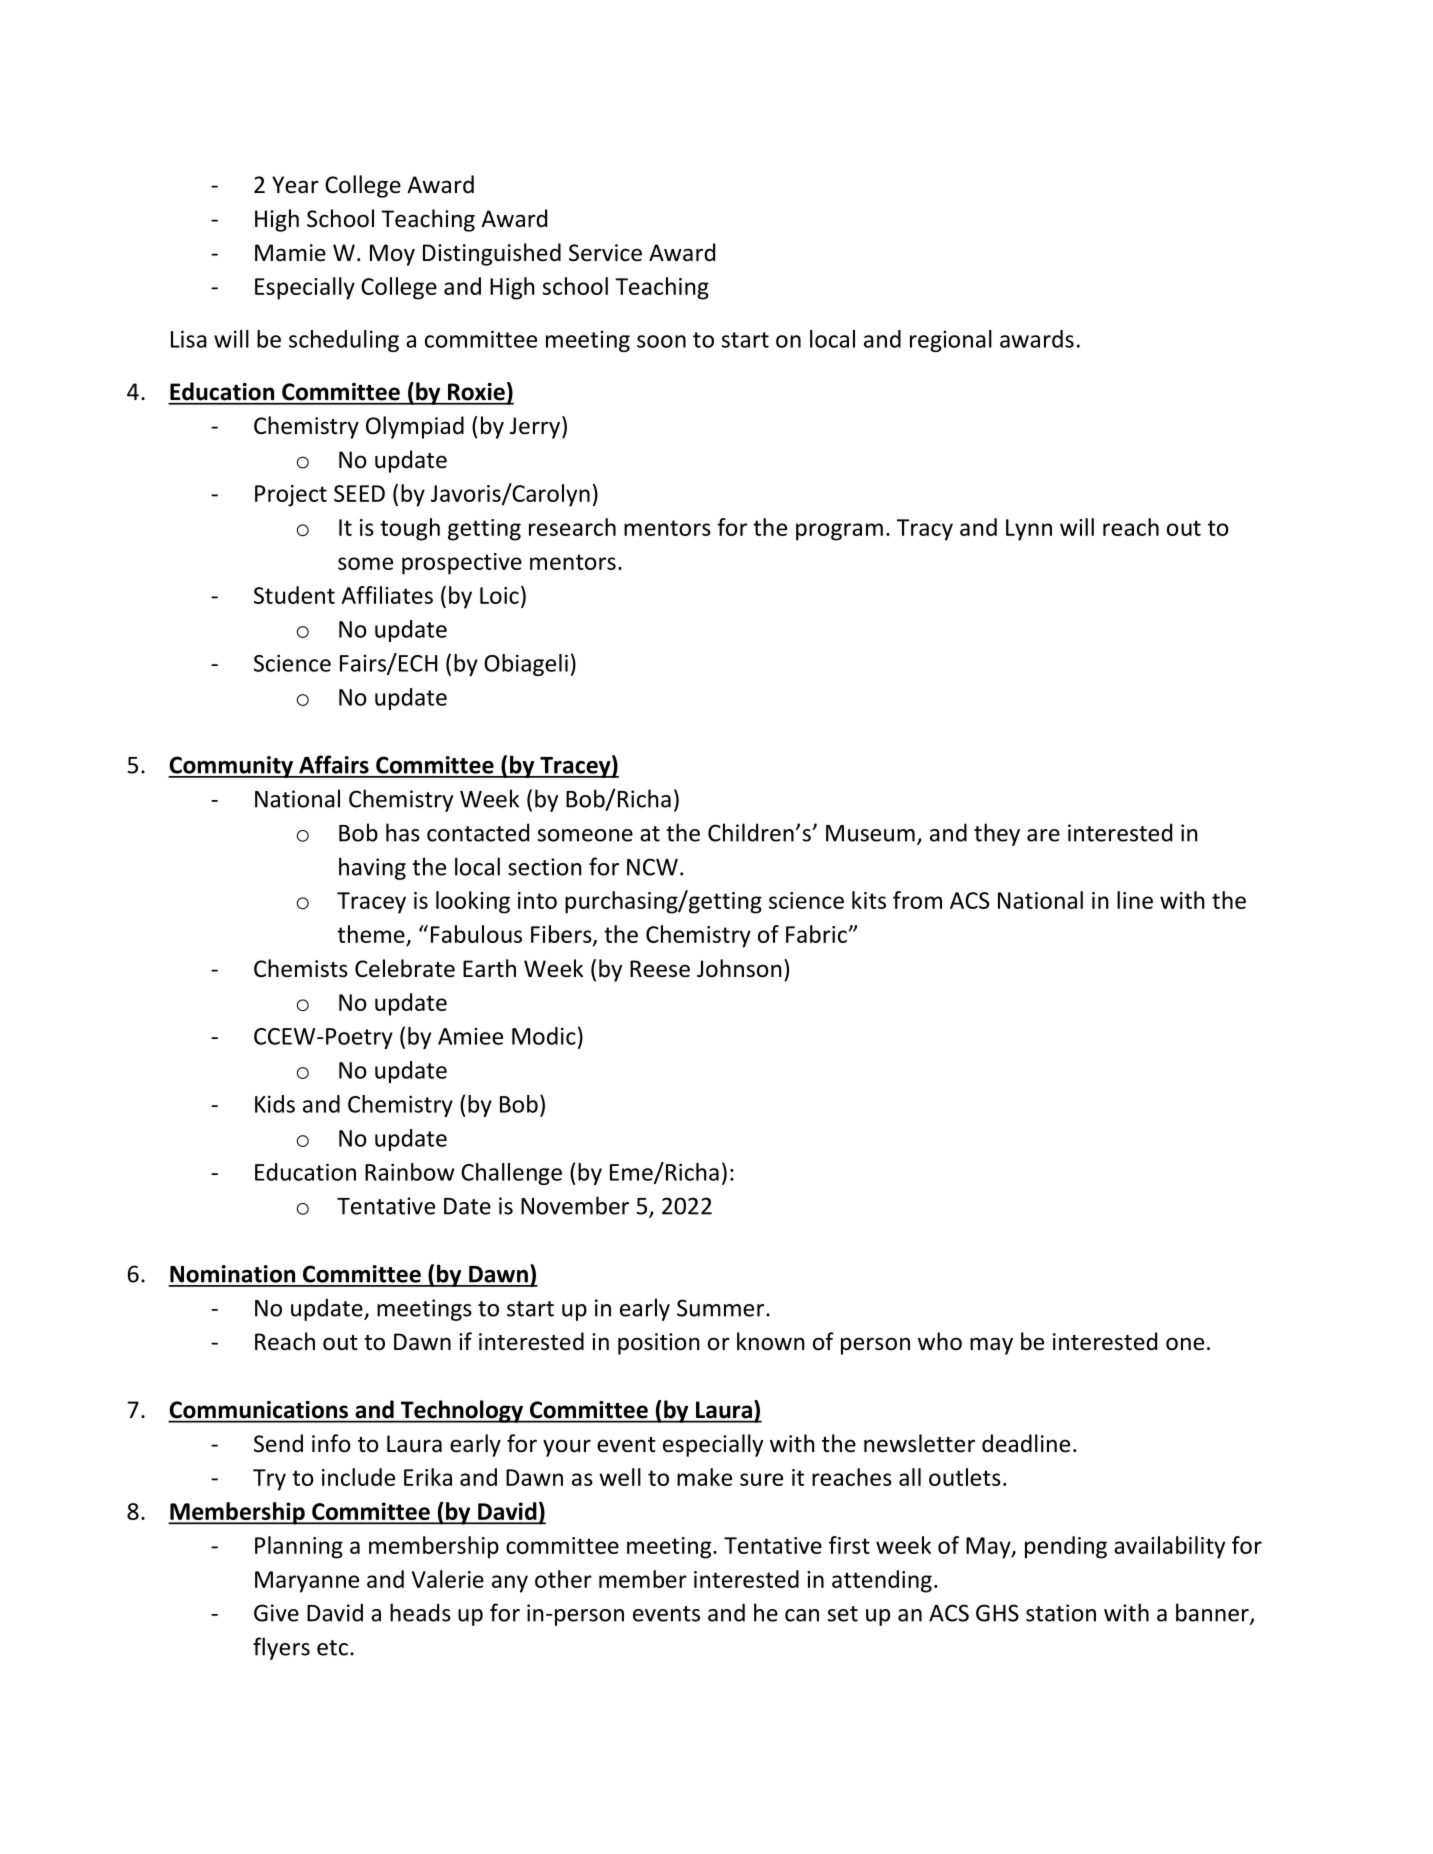  What do you see at coordinates (295, 185) in the screenshot?
I see `Year` at bounding box center [295, 185].
